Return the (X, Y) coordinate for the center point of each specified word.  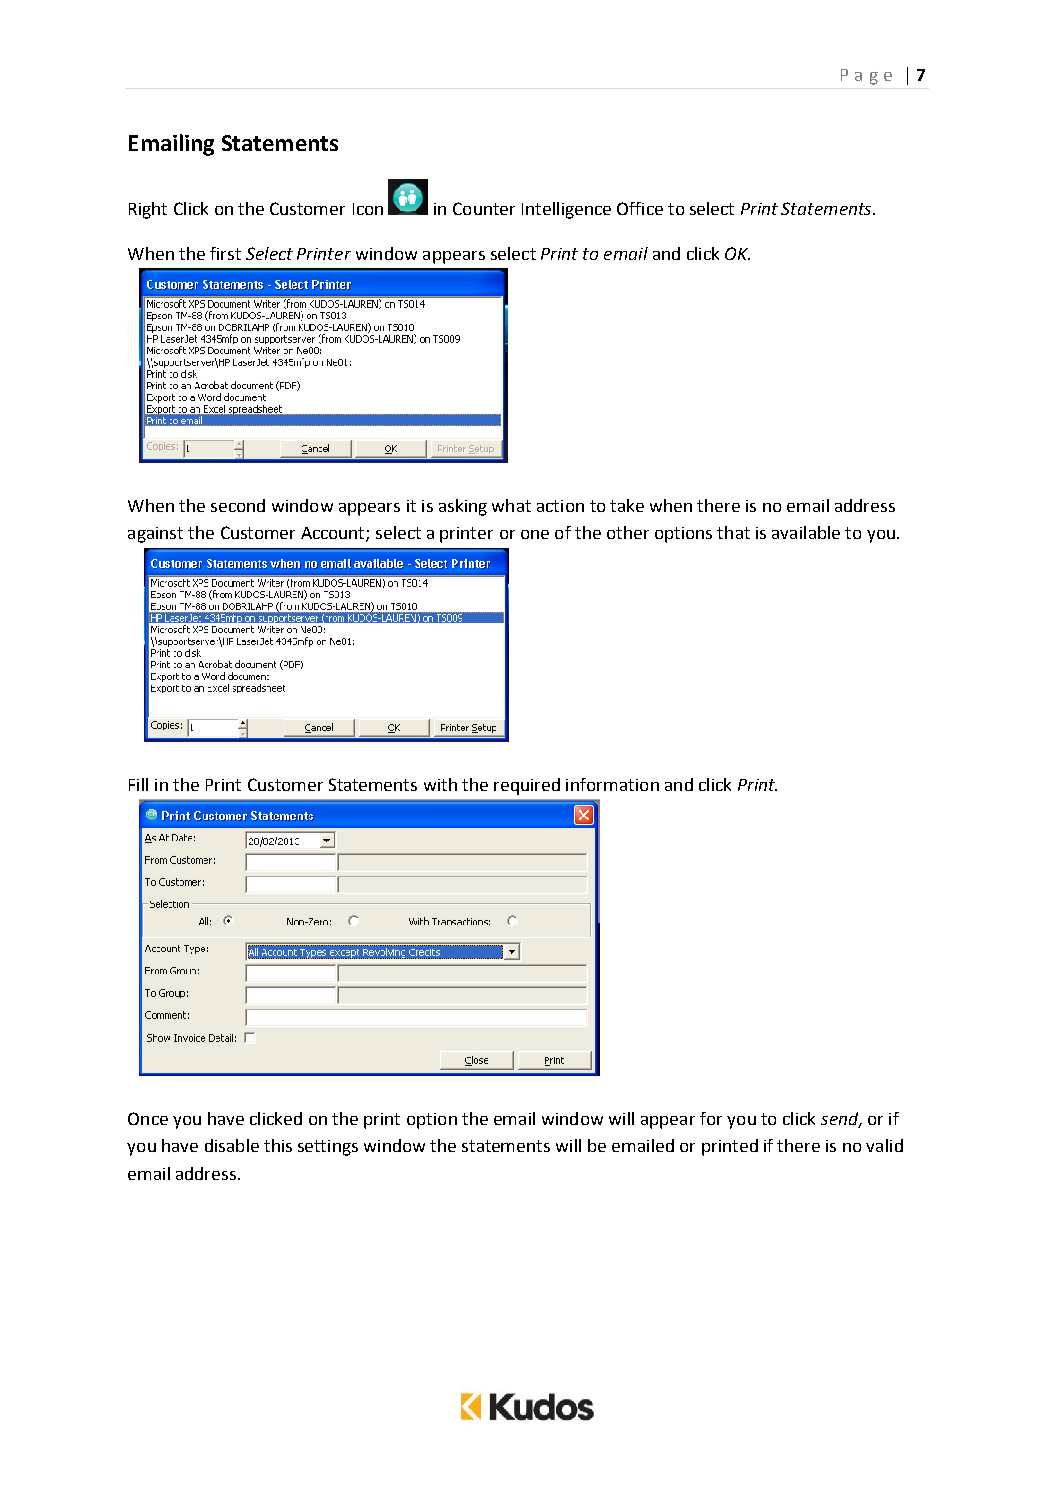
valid (884, 1145)
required (527, 786)
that (733, 532)
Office (640, 208)
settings (328, 1148)
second (238, 505)
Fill (138, 784)
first (225, 253)
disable (232, 1145)
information (612, 784)
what (511, 505)
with (440, 784)
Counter (484, 208)
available (806, 532)
